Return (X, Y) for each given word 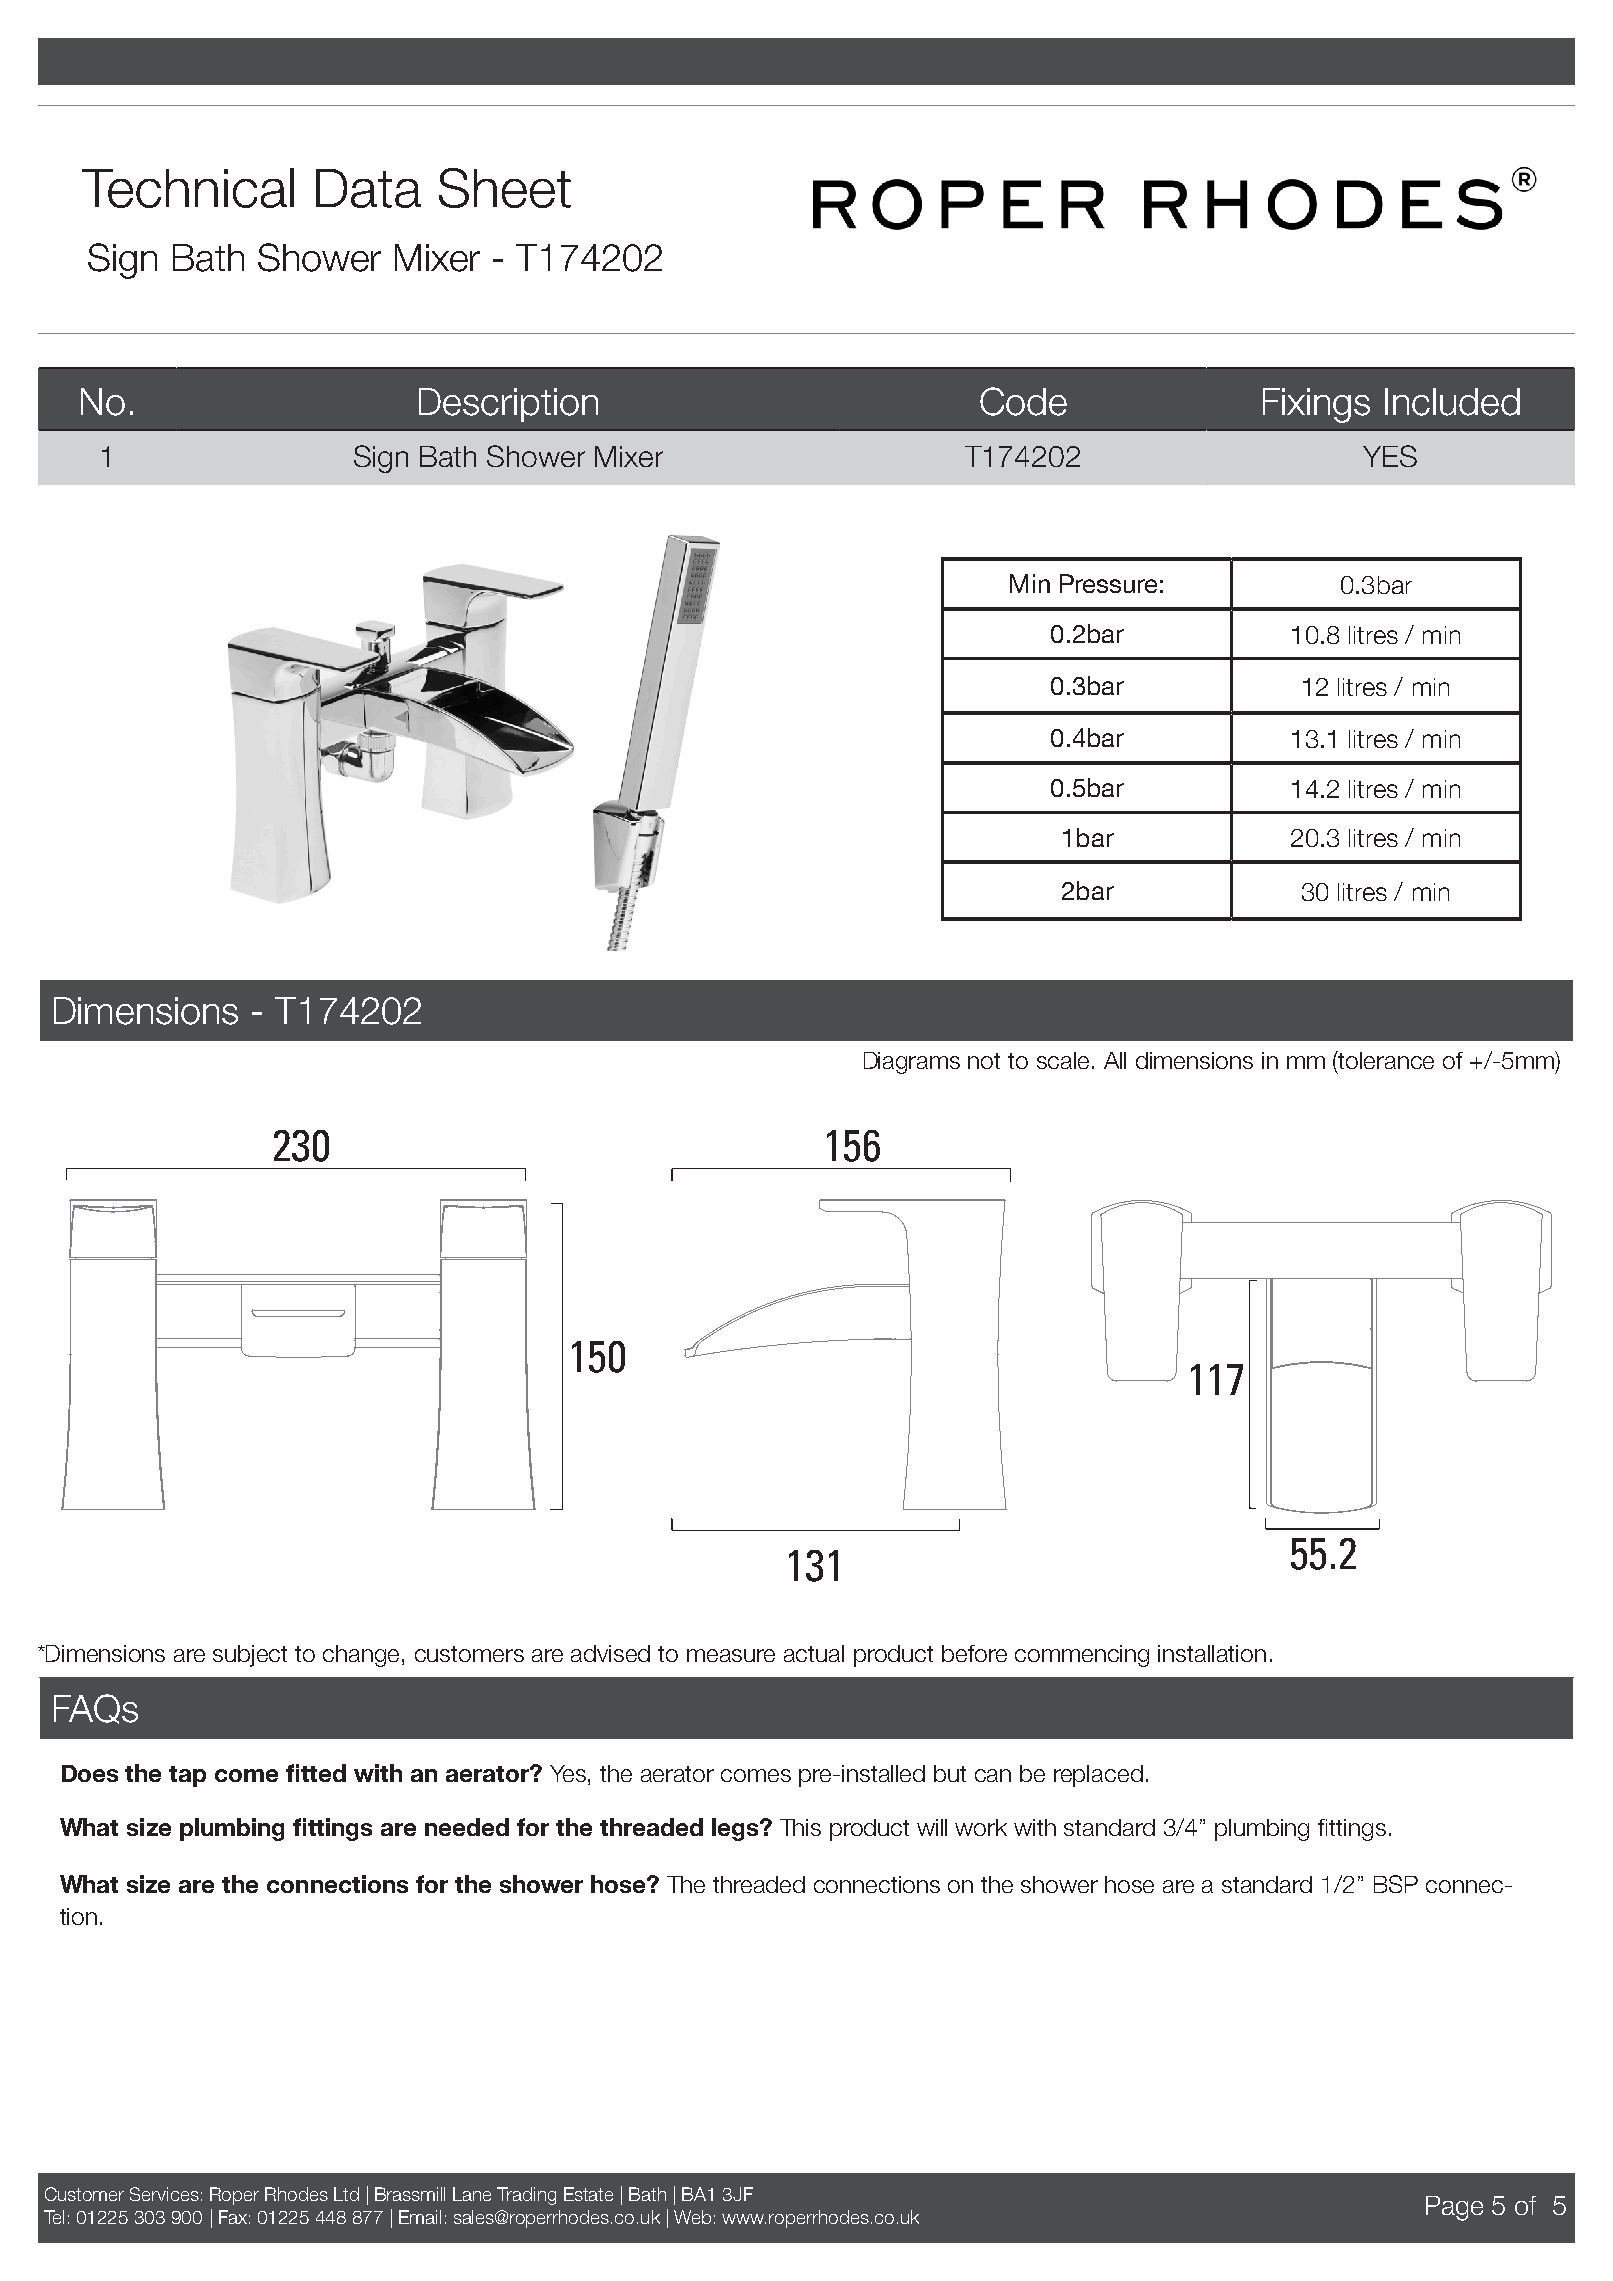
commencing (1082, 1656)
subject (250, 1656)
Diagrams (912, 1063)
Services (164, 2194)
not (984, 1061)
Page (1454, 2208)
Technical (188, 188)
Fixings (1316, 405)
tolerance (1385, 1060)
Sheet (505, 188)
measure (731, 1655)
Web (692, 2217)
